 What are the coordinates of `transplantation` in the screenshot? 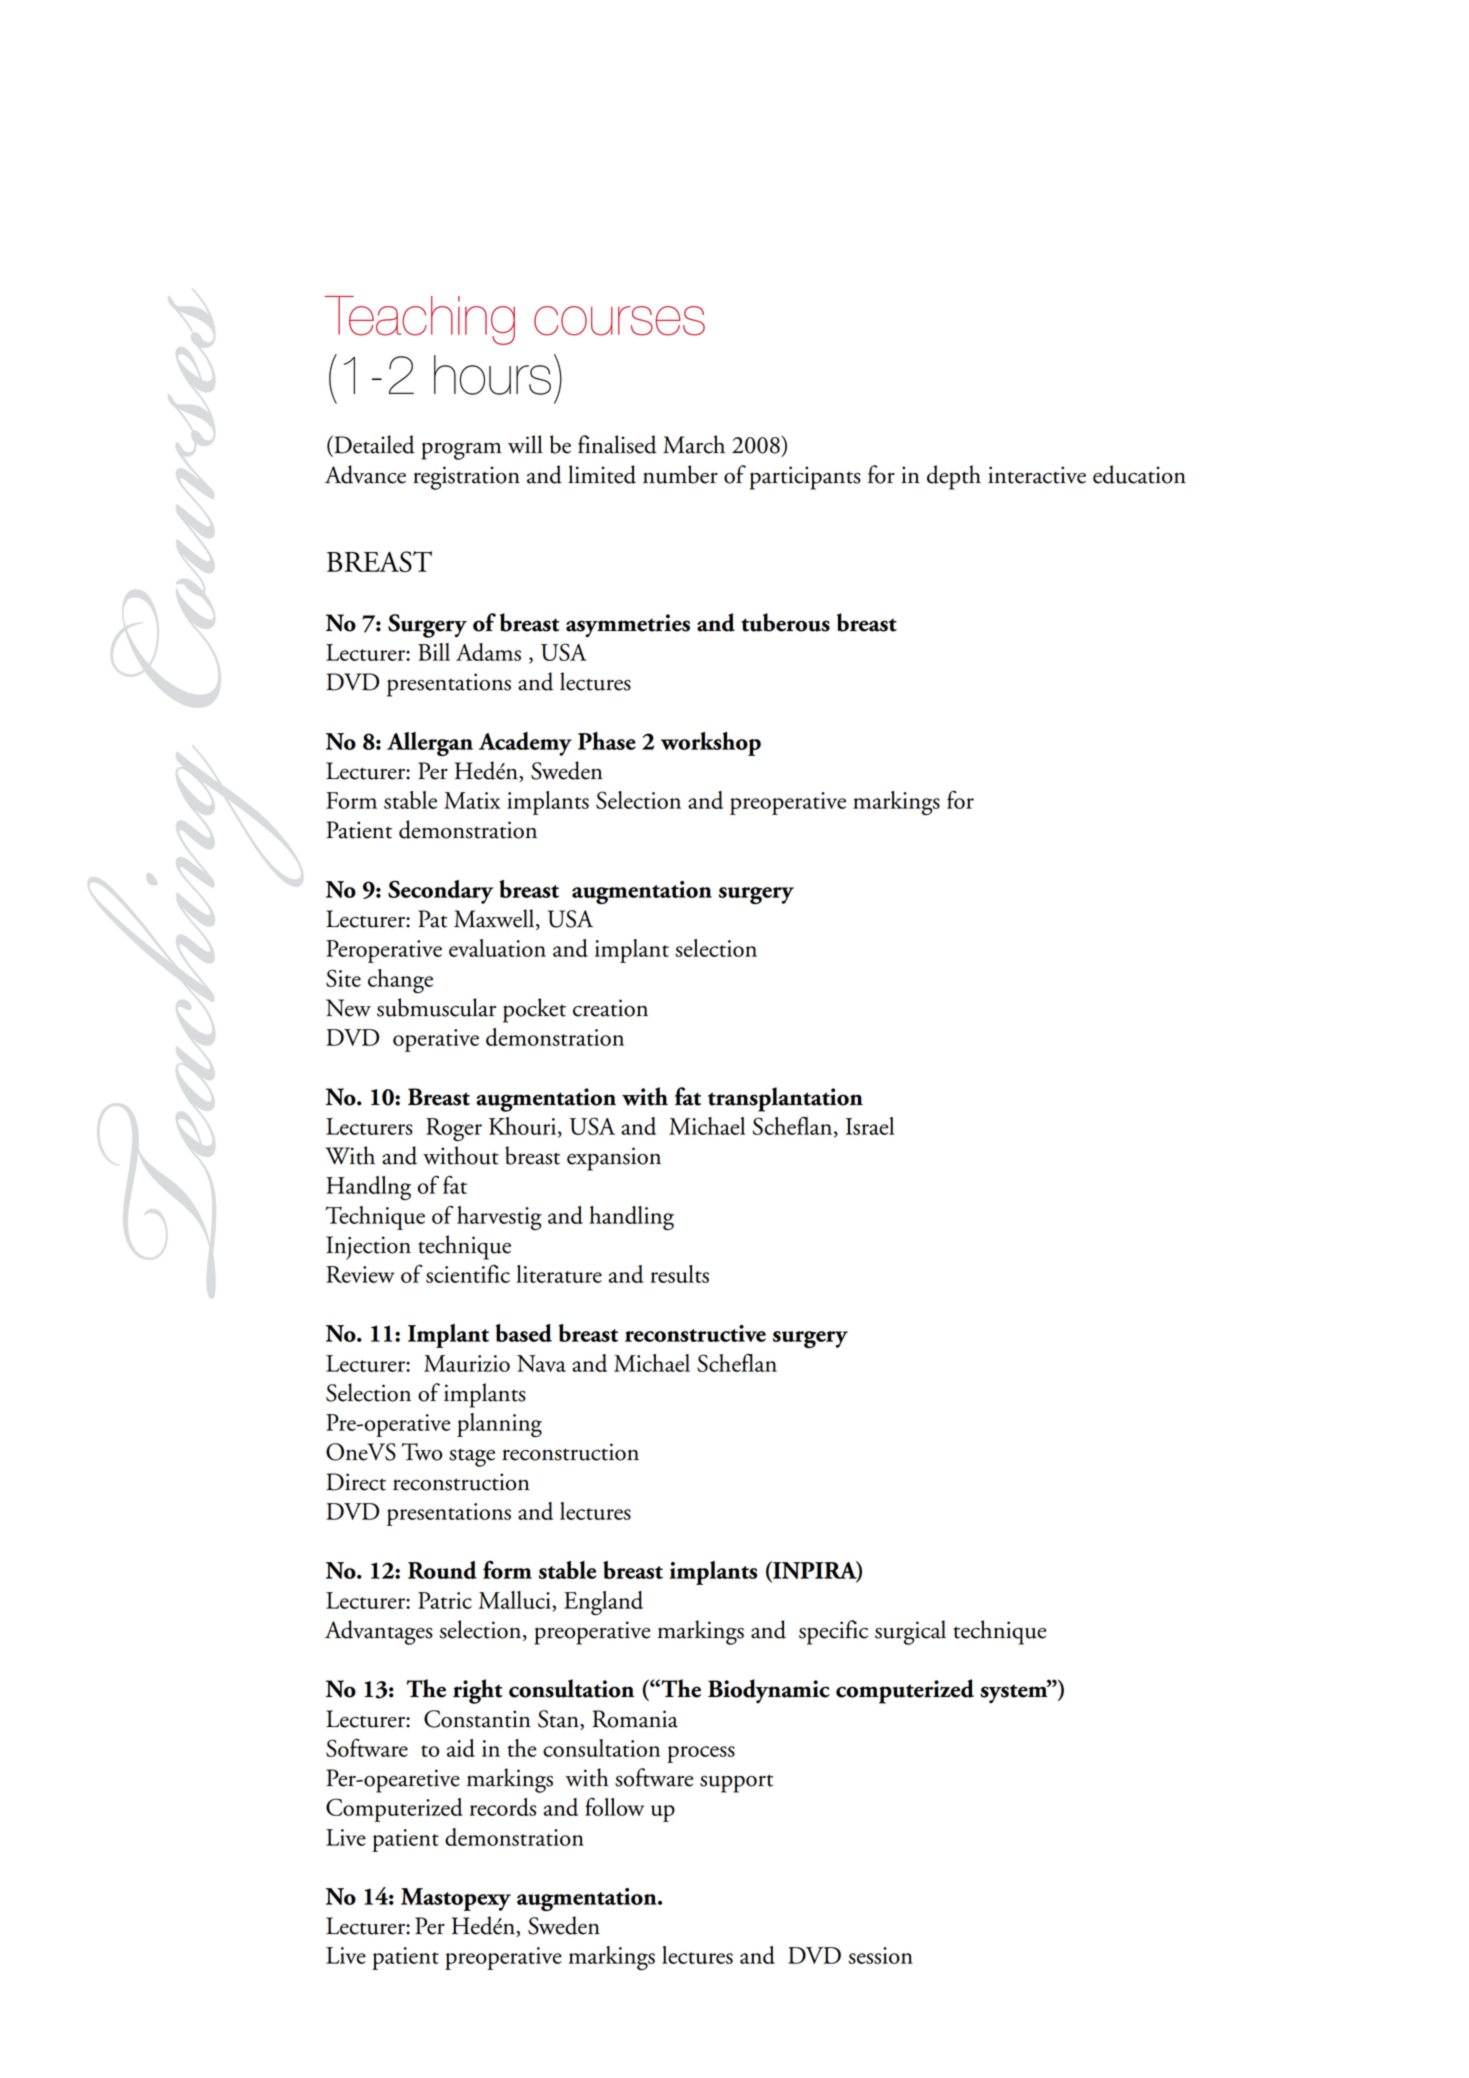 It's located at (785, 1099).
